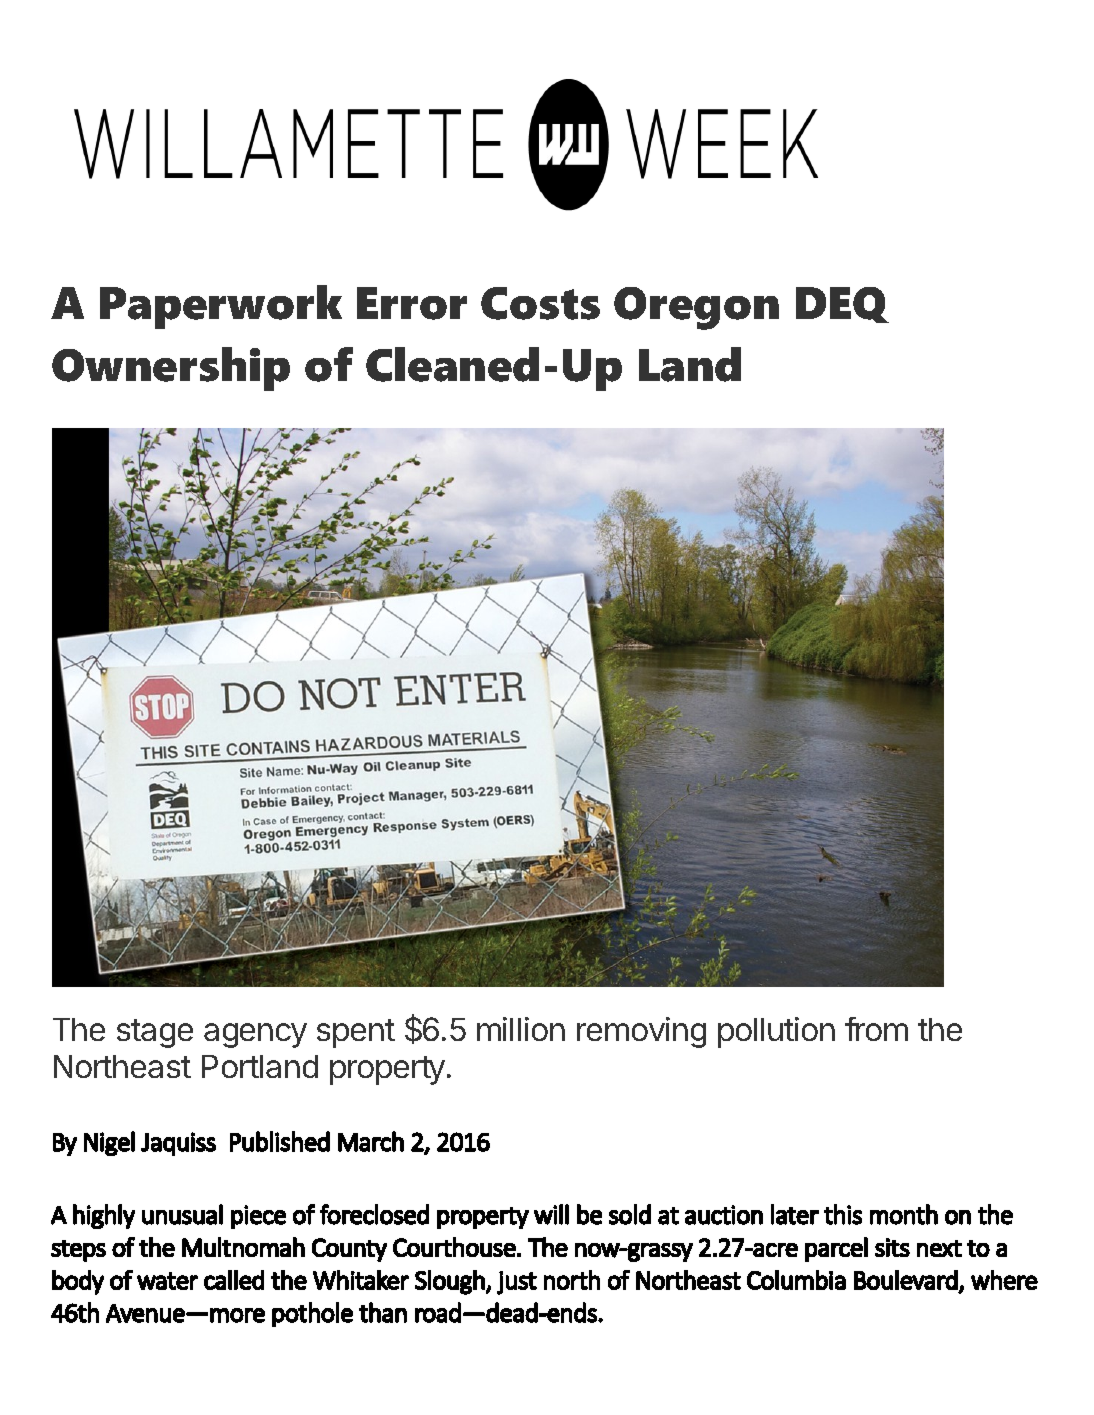 This screenshot has width=1094, height=1415. I want to click on Paperwork, so click(221, 307).
